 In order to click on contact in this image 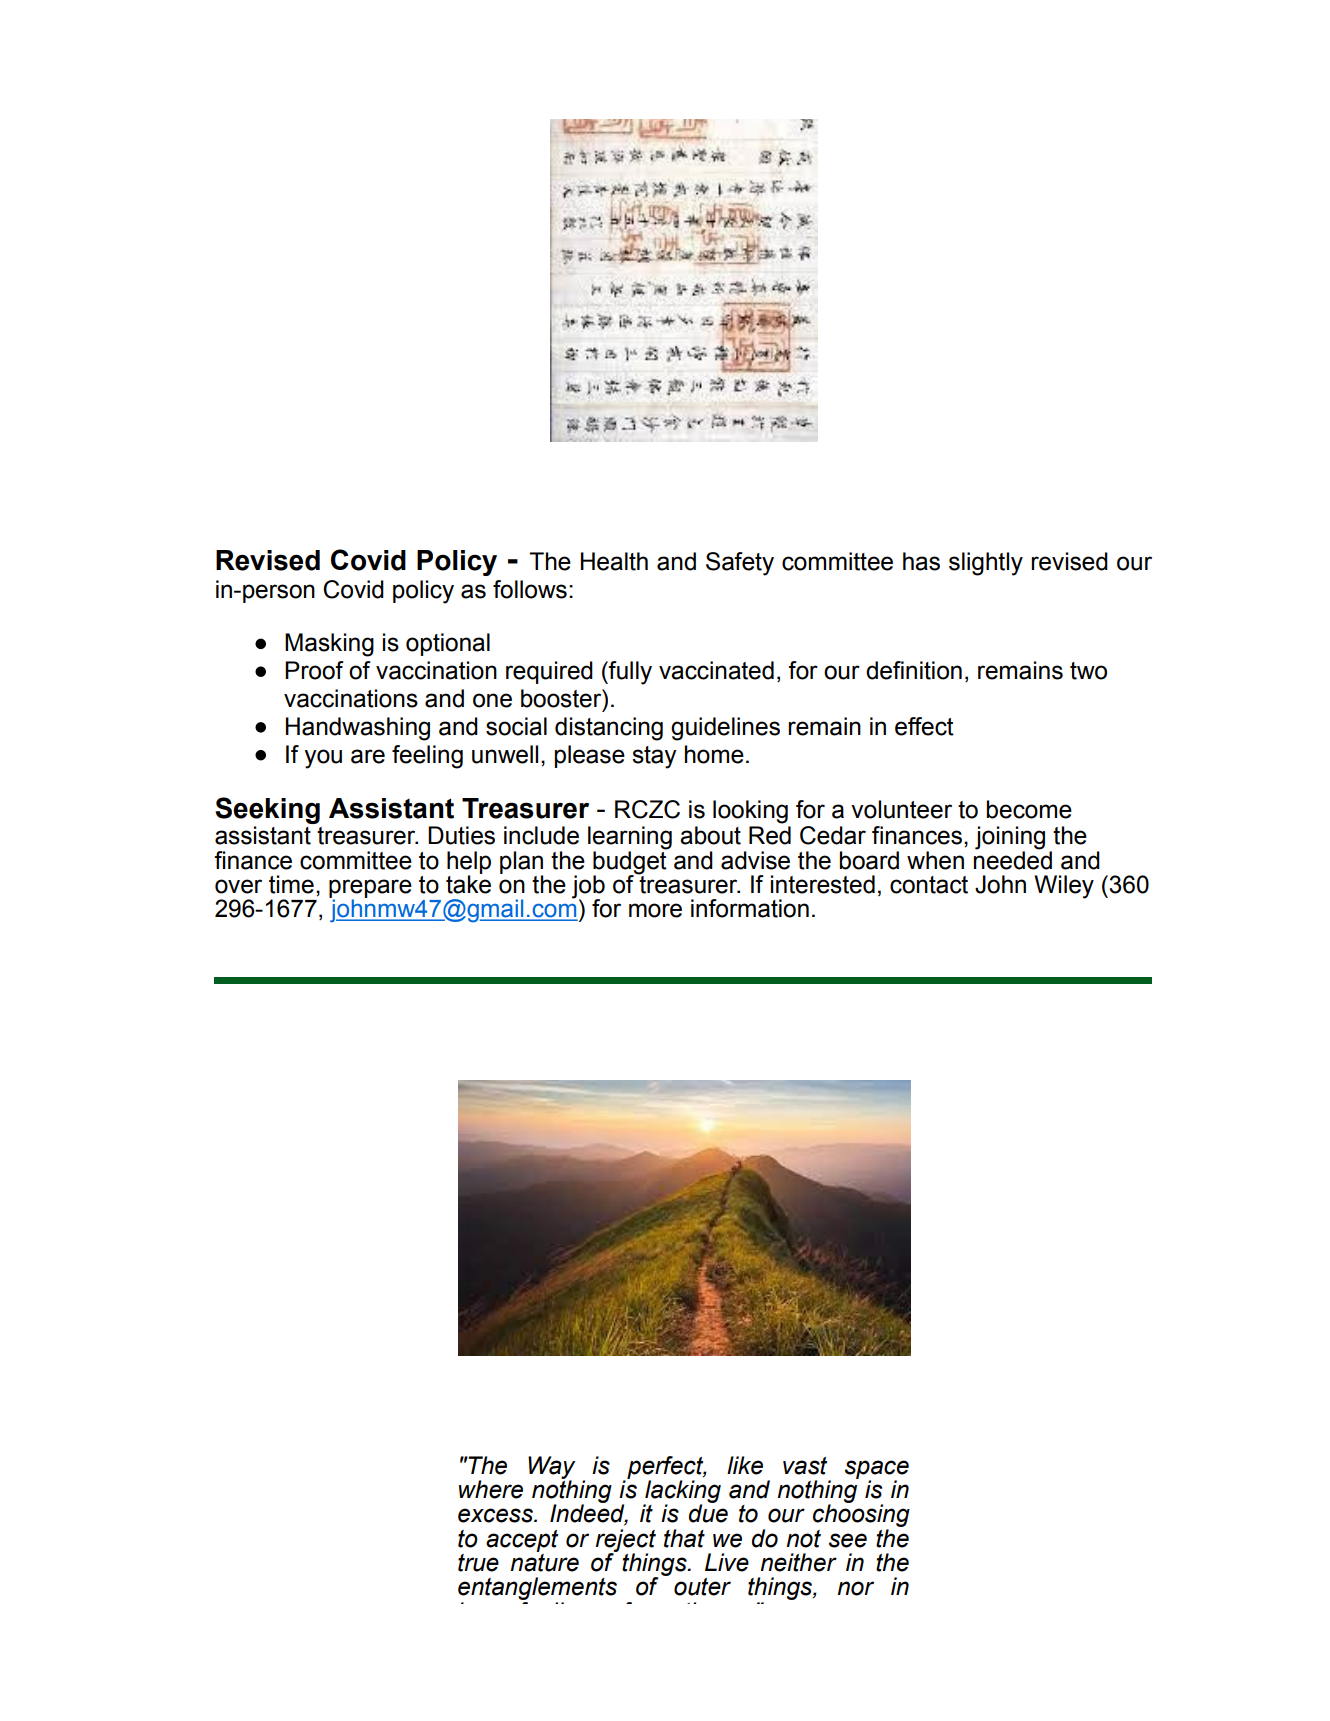, I will do `click(929, 885)`.
